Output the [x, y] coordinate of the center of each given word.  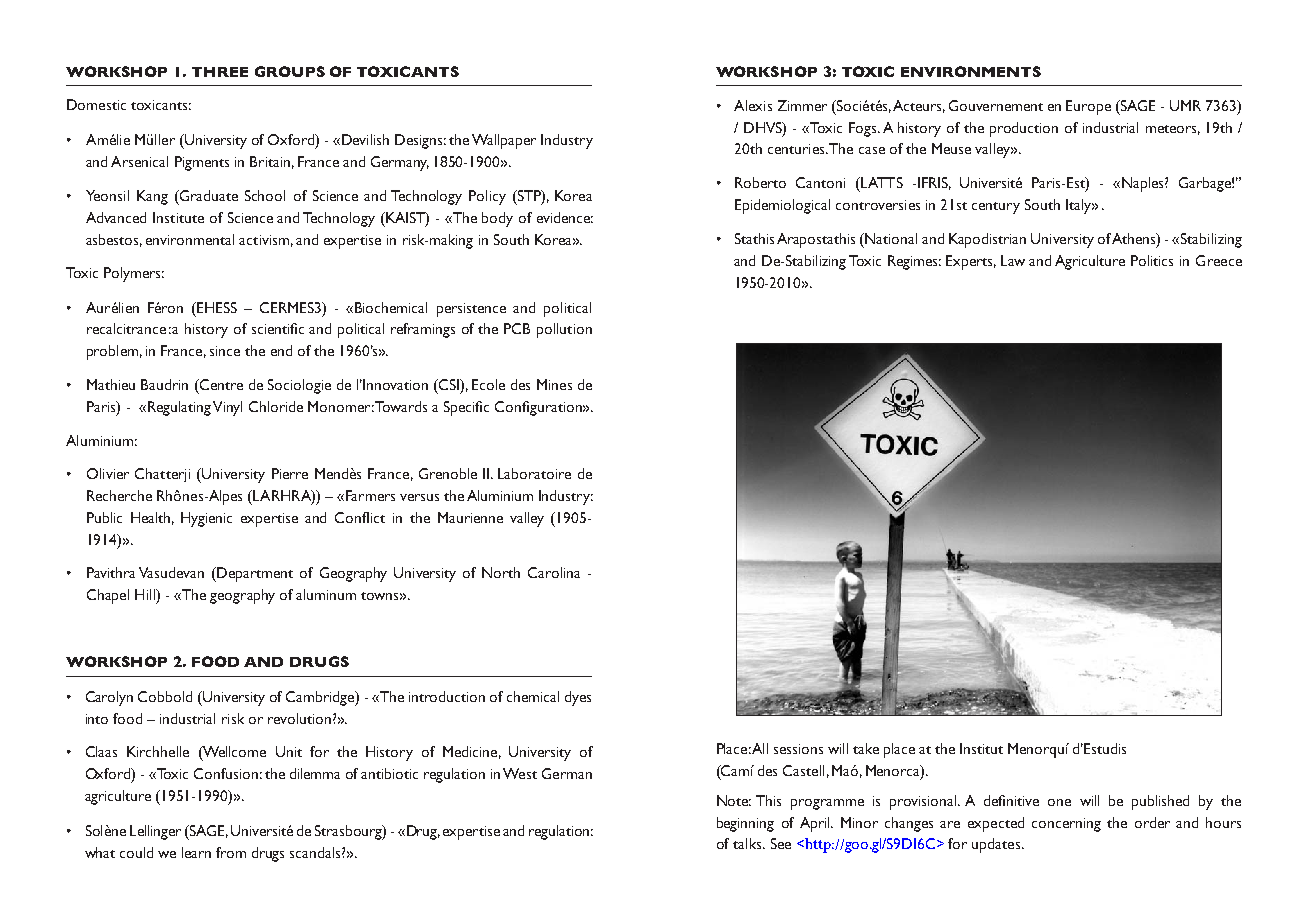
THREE [220, 72]
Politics [1152, 260]
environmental [190, 239]
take [866, 748]
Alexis [753, 105]
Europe [1088, 107]
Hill [146, 594]
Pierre [290, 473]
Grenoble [448, 473]
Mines [554, 384]
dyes [578, 698]
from [231, 852]
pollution [564, 330]
